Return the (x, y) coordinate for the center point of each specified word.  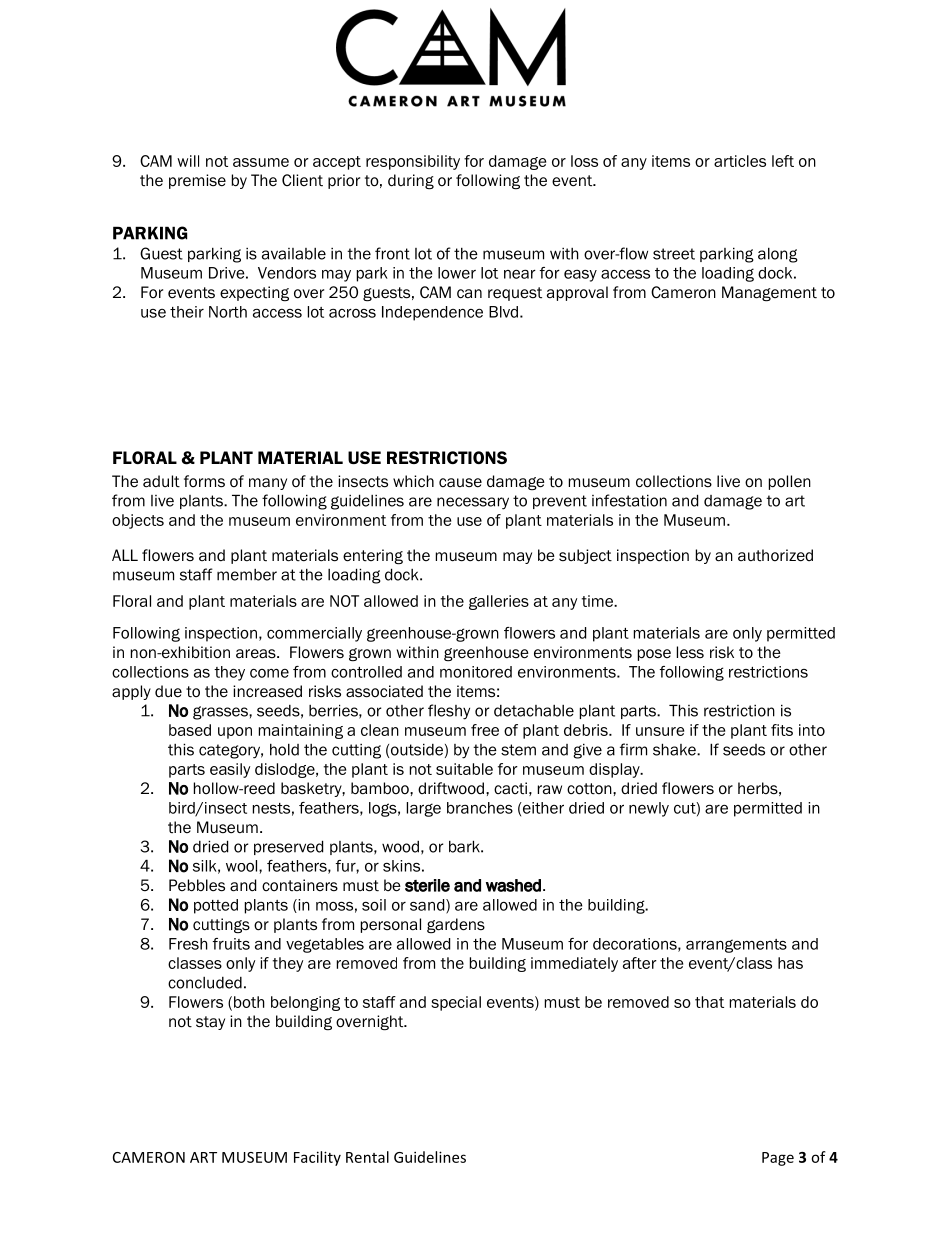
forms (204, 481)
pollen (790, 482)
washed (513, 885)
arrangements (736, 946)
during (411, 182)
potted (216, 906)
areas (257, 654)
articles (740, 161)
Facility (317, 1158)
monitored (476, 672)
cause (460, 483)
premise (197, 181)
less (690, 652)
